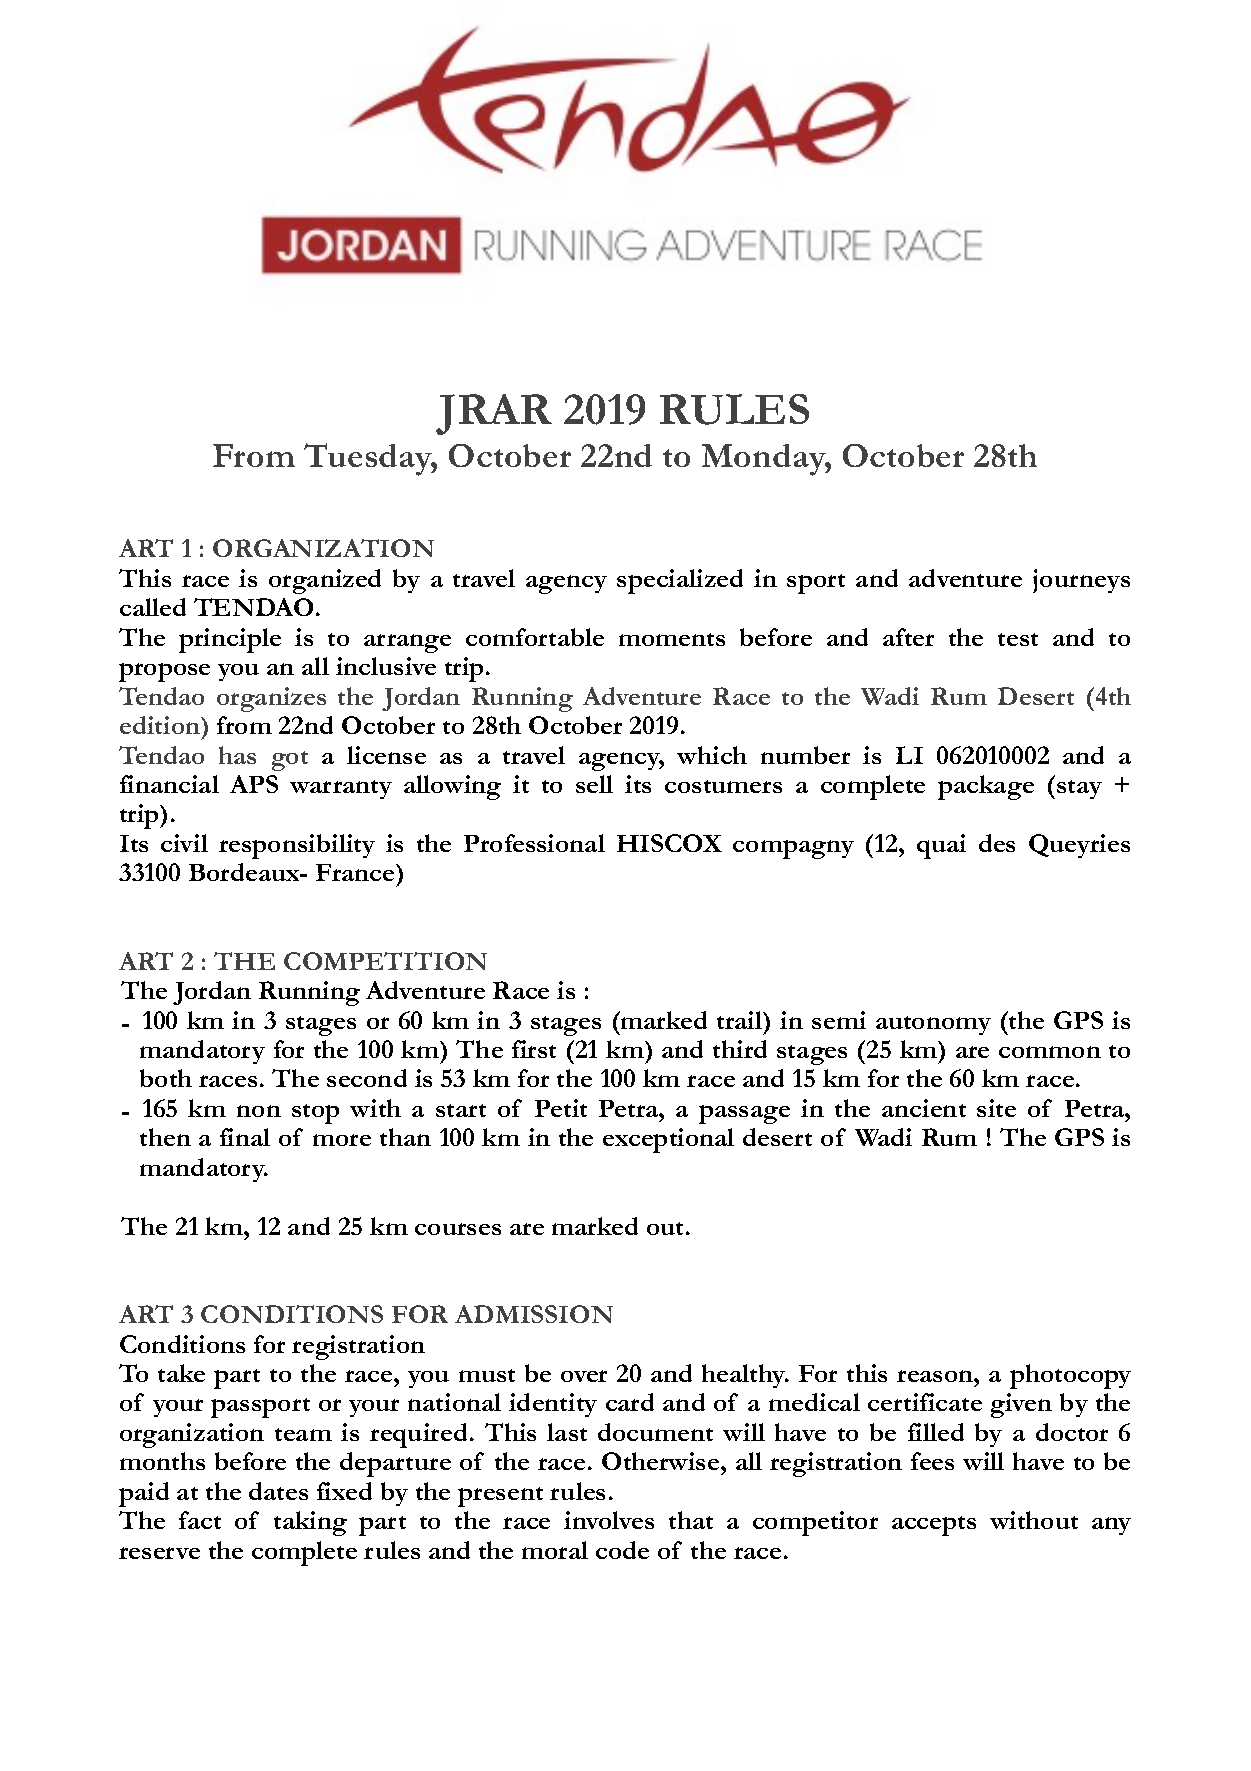  Describe the element at coordinates (245, 1137) in the page. I see `final` at that location.
